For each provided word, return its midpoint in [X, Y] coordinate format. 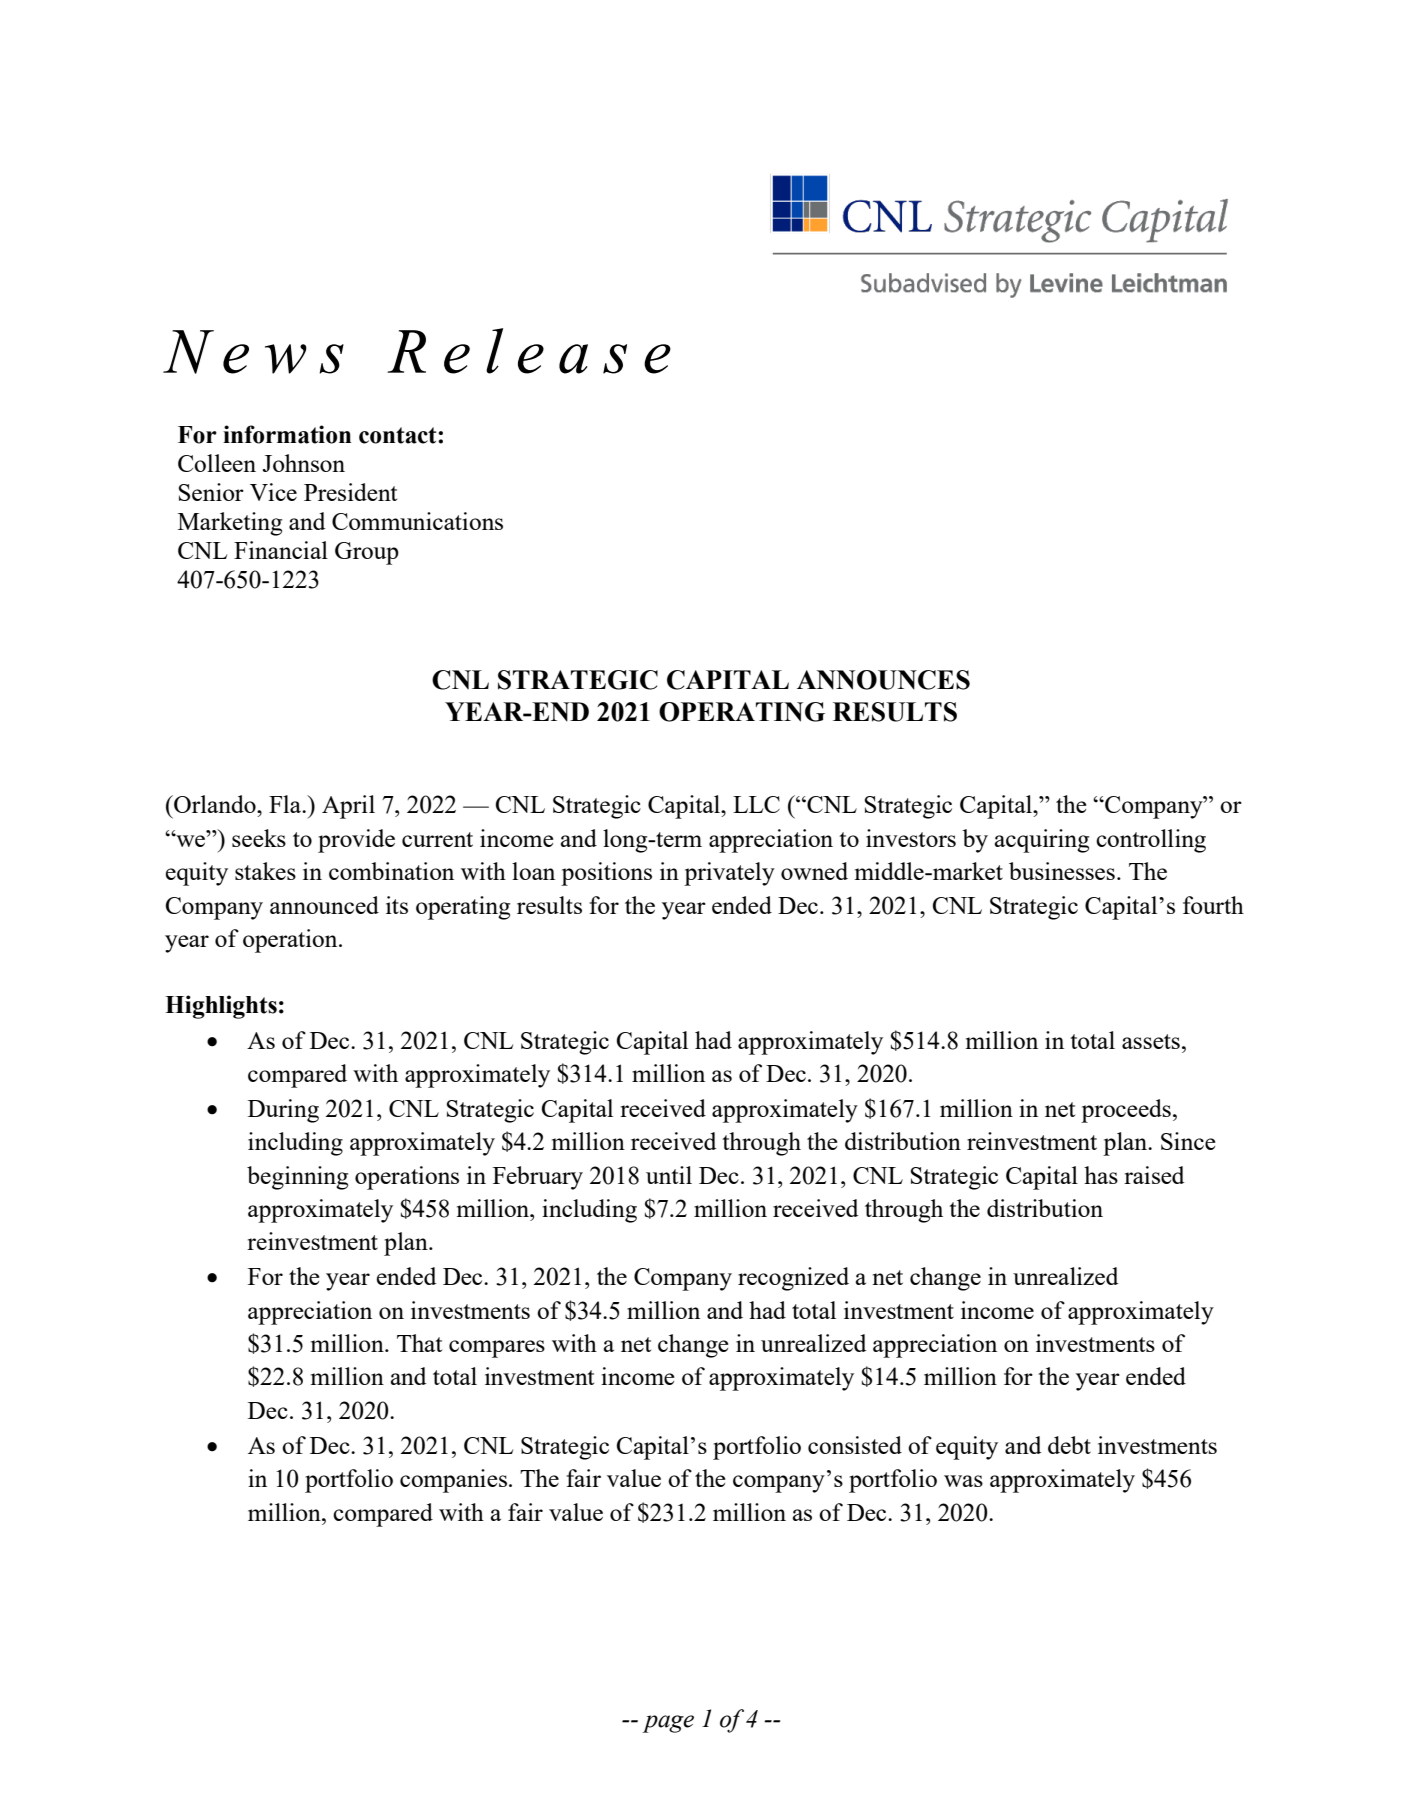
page [668, 1724]
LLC [756, 804]
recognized [793, 1279]
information [287, 434]
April [348, 807]
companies [453, 1481]
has [1101, 1175]
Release [529, 351]
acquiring [1042, 841]
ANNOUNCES [883, 680]
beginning [297, 1178]
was [963, 1481]
